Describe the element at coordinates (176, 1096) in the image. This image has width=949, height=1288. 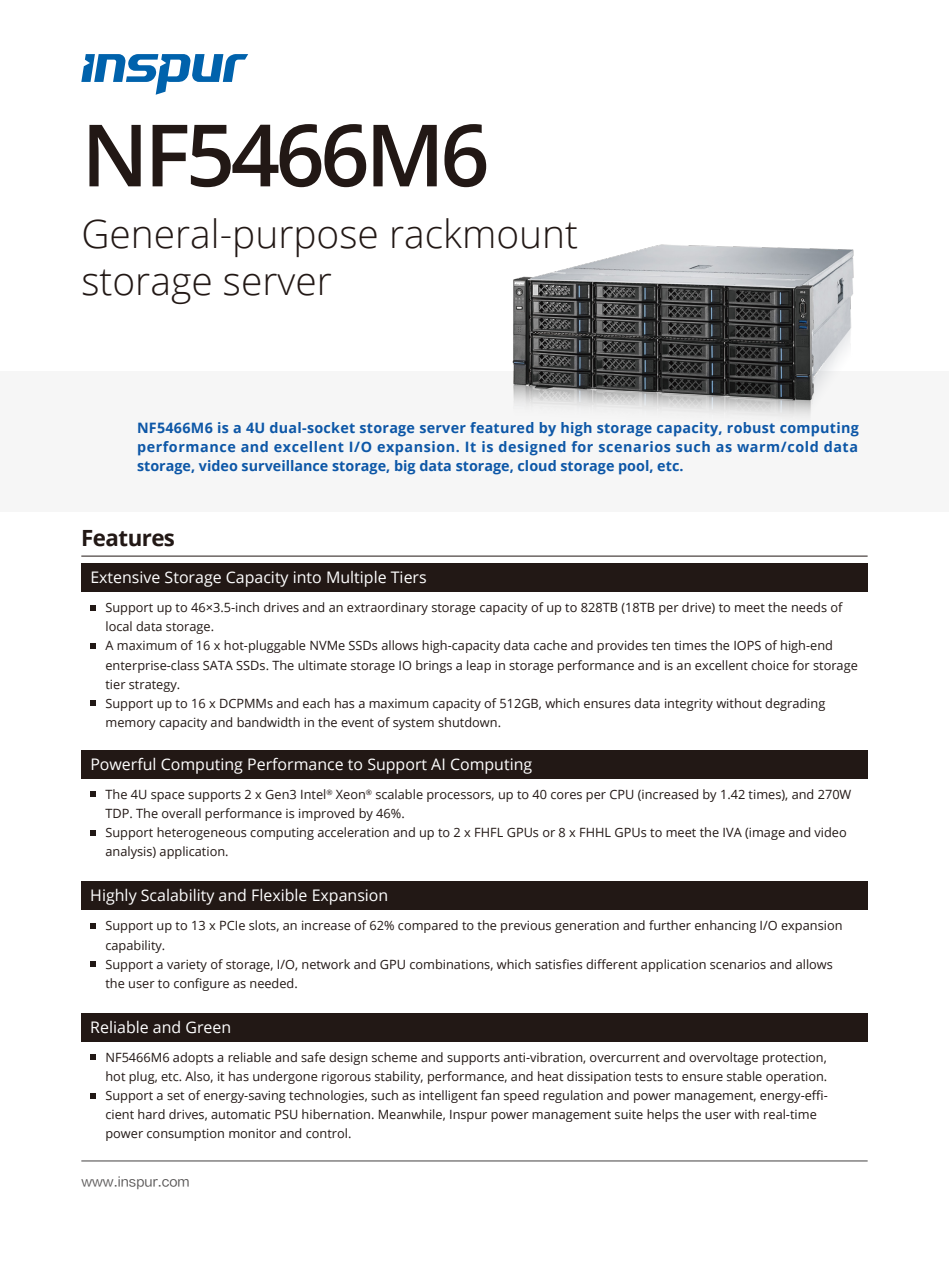
I see `set` at that location.
